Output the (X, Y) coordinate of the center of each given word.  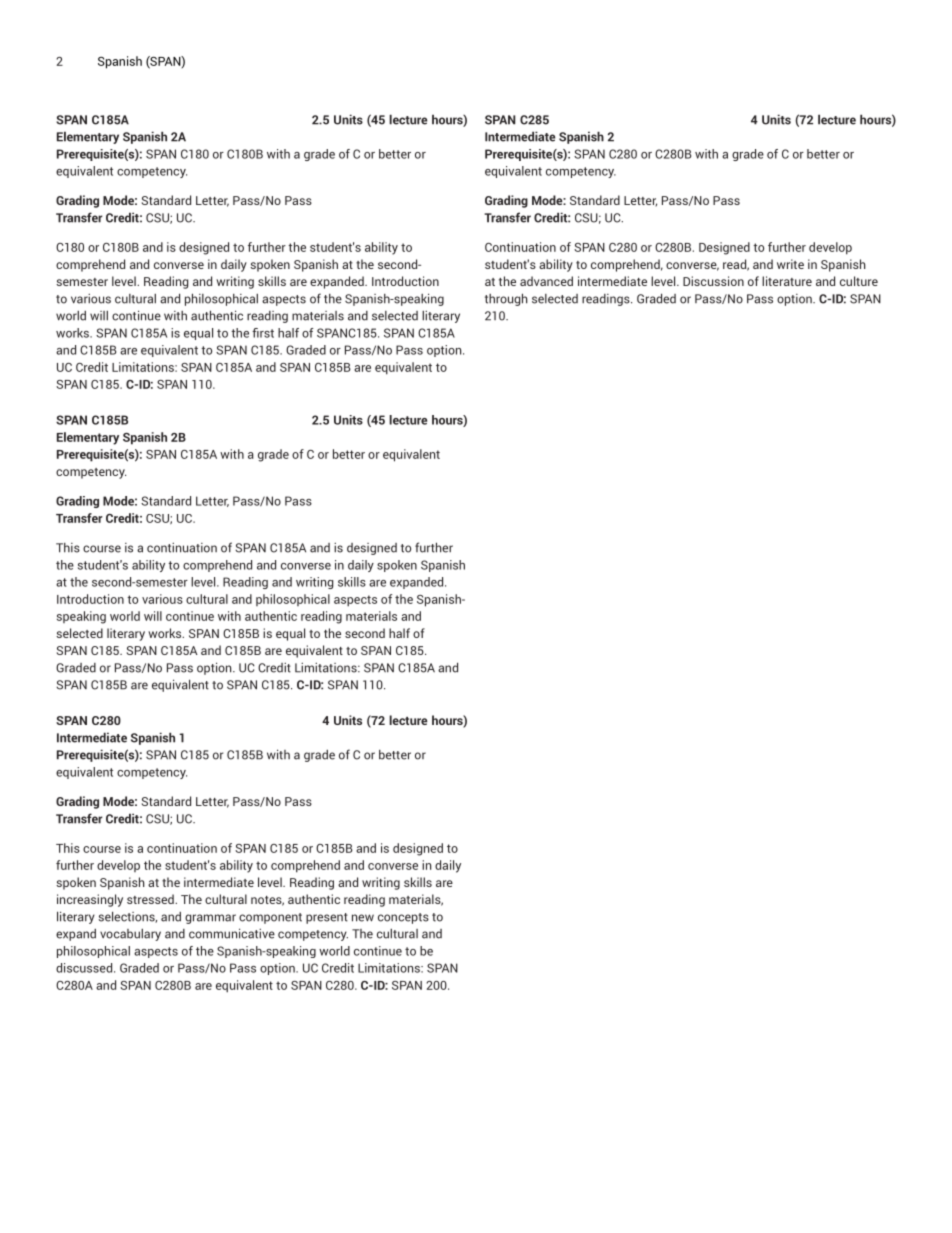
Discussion (713, 281)
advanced (546, 281)
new (363, 918)
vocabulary (130, 935)
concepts (403, 918)
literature (787, 281)
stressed (151, 899)
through (506, 299)
